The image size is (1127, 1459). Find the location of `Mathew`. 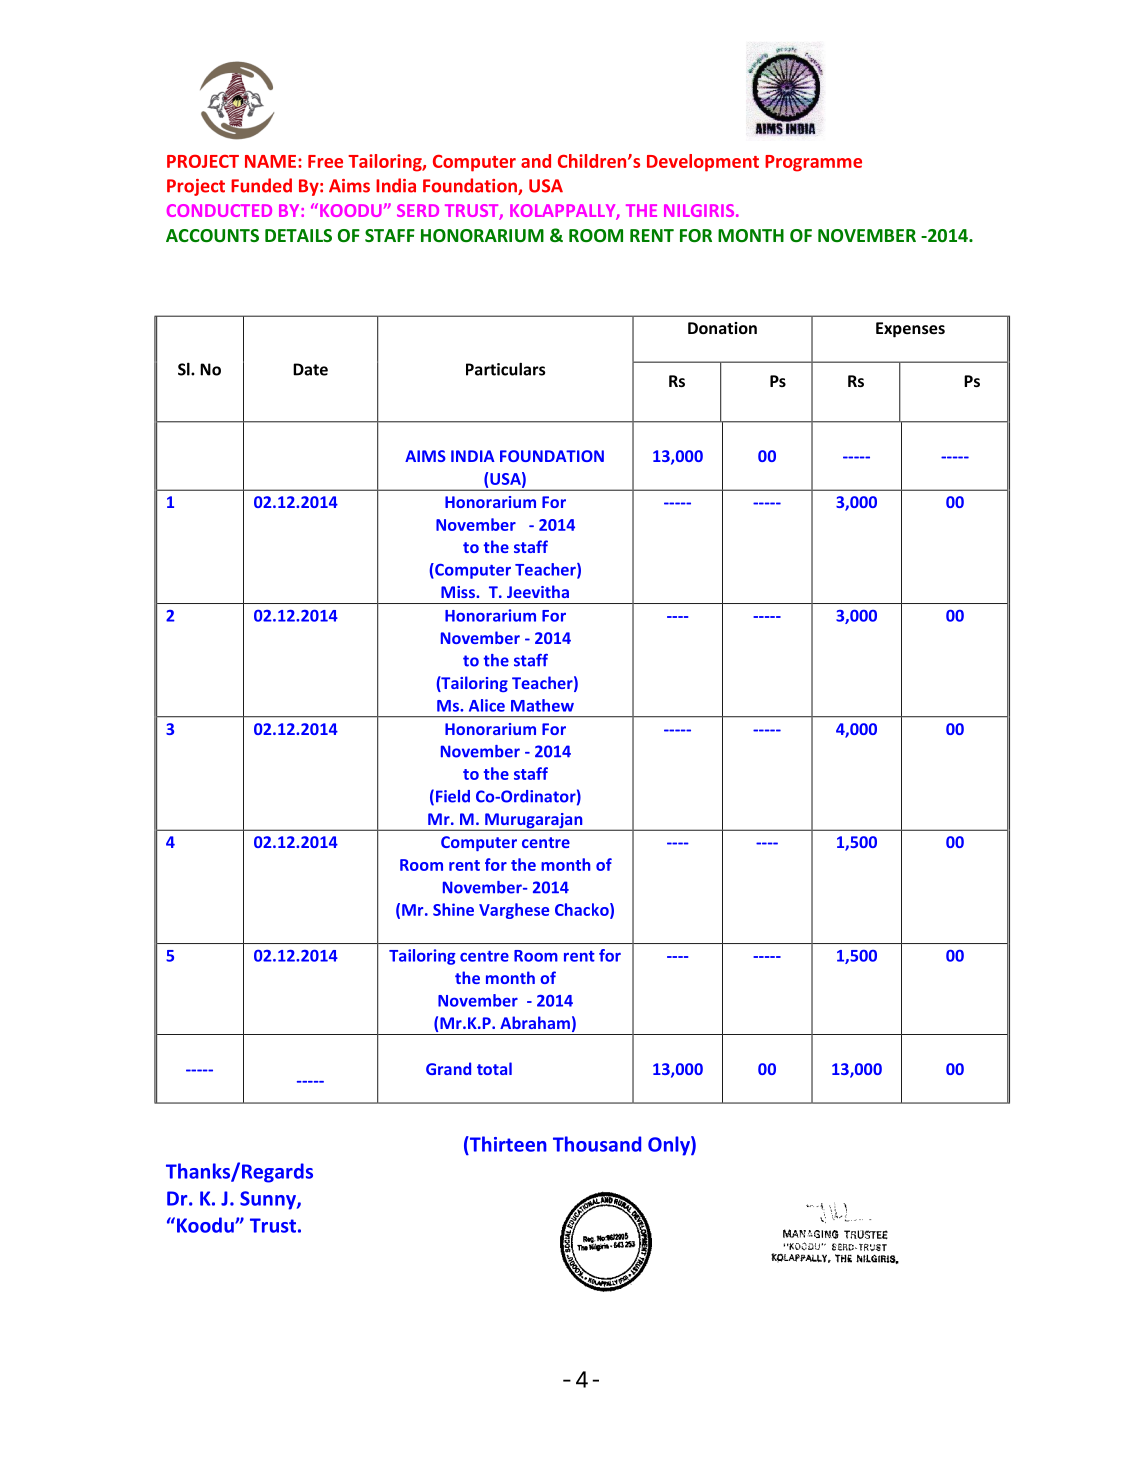

Mathew is located at coordinates (542, 705).
